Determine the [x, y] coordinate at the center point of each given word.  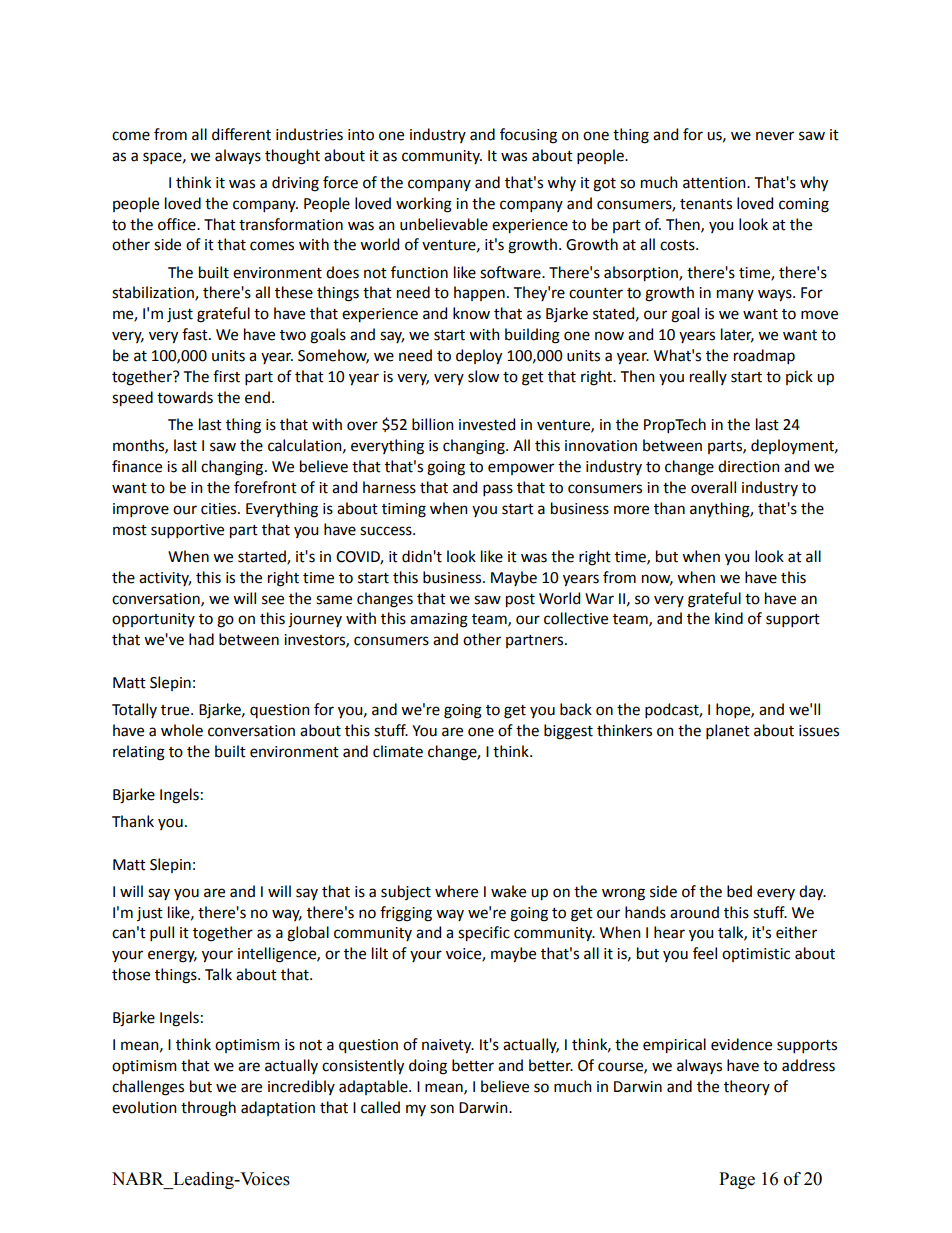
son [442, 1109]
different [241, 134]
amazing [439, 620]
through [208, 1109]
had [201, 639]
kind [729, 618]
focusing [528, 136]
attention [715, 183]
